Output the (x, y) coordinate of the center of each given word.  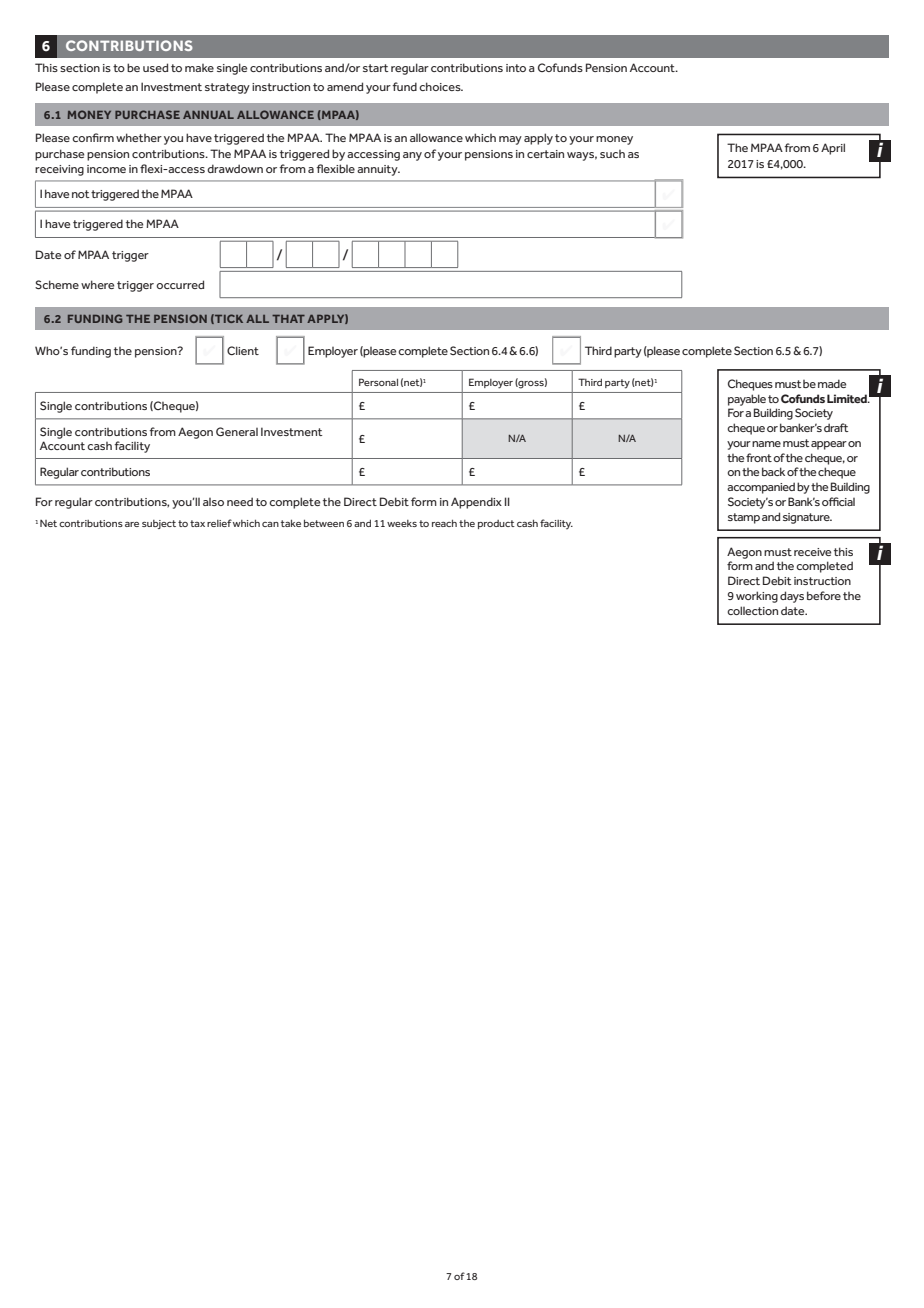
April (833, 149)
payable (747, 400)
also (213, 502)
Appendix (476, 503)
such (612, 154)
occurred (180, 284)
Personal (378, 382)
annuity (378, 170)
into (516, 68)
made (832, 383)
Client (243, 350)
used (155, 67)
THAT (288, 319)
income (106, 169)
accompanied (761, 488)
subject (159, 524)
